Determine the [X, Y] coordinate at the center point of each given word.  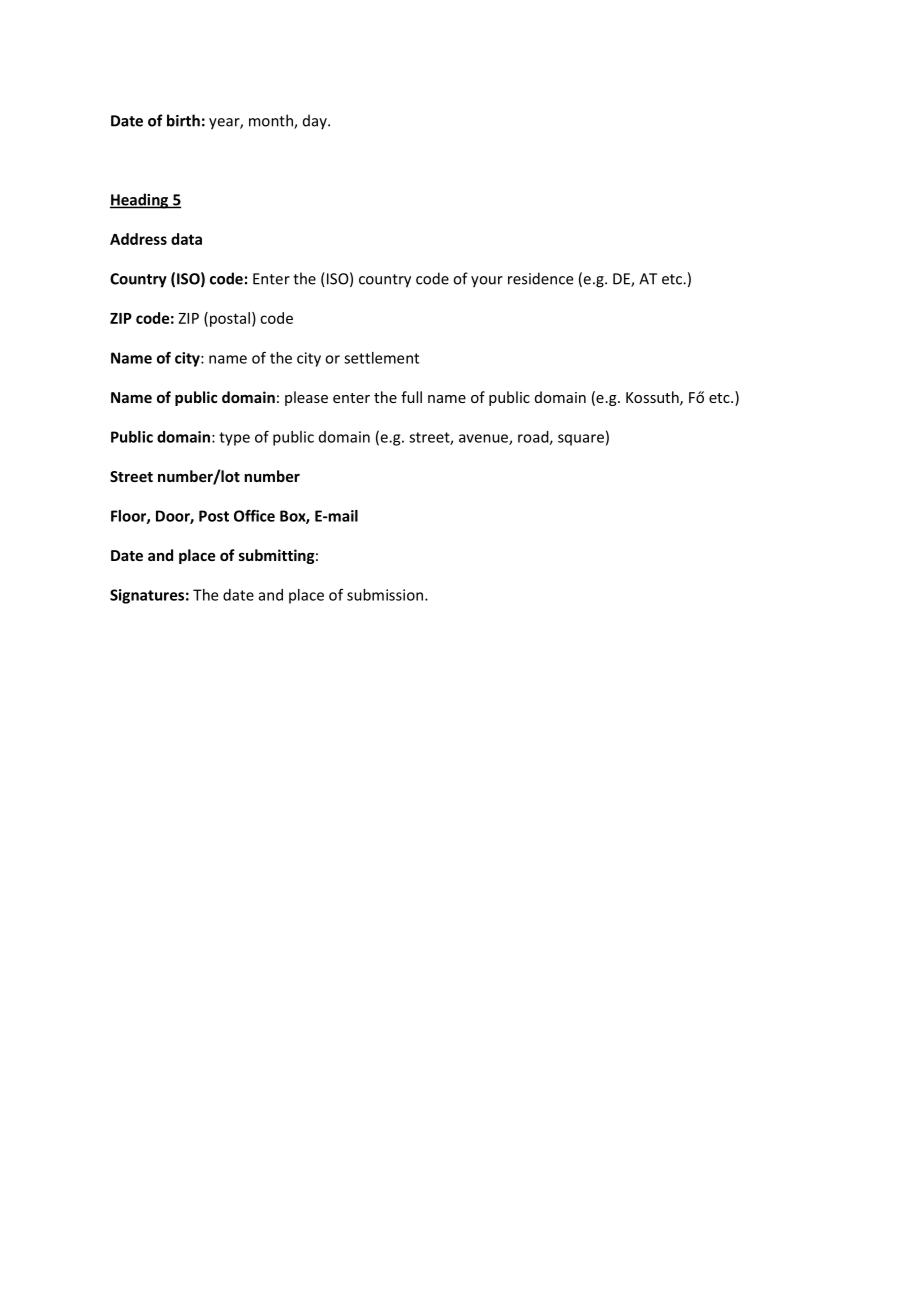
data [186, 239]
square [581, 440]
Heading [140, 201]
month [272, 121]
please [306, 398]
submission [386, 595]
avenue [484, 439]
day [316, 122]
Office [254, 515]
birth [183, 120]
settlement [381, 358]
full [411, 397]
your [487, 282]
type [234, 439]
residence [540, 278]
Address [138, 239]
